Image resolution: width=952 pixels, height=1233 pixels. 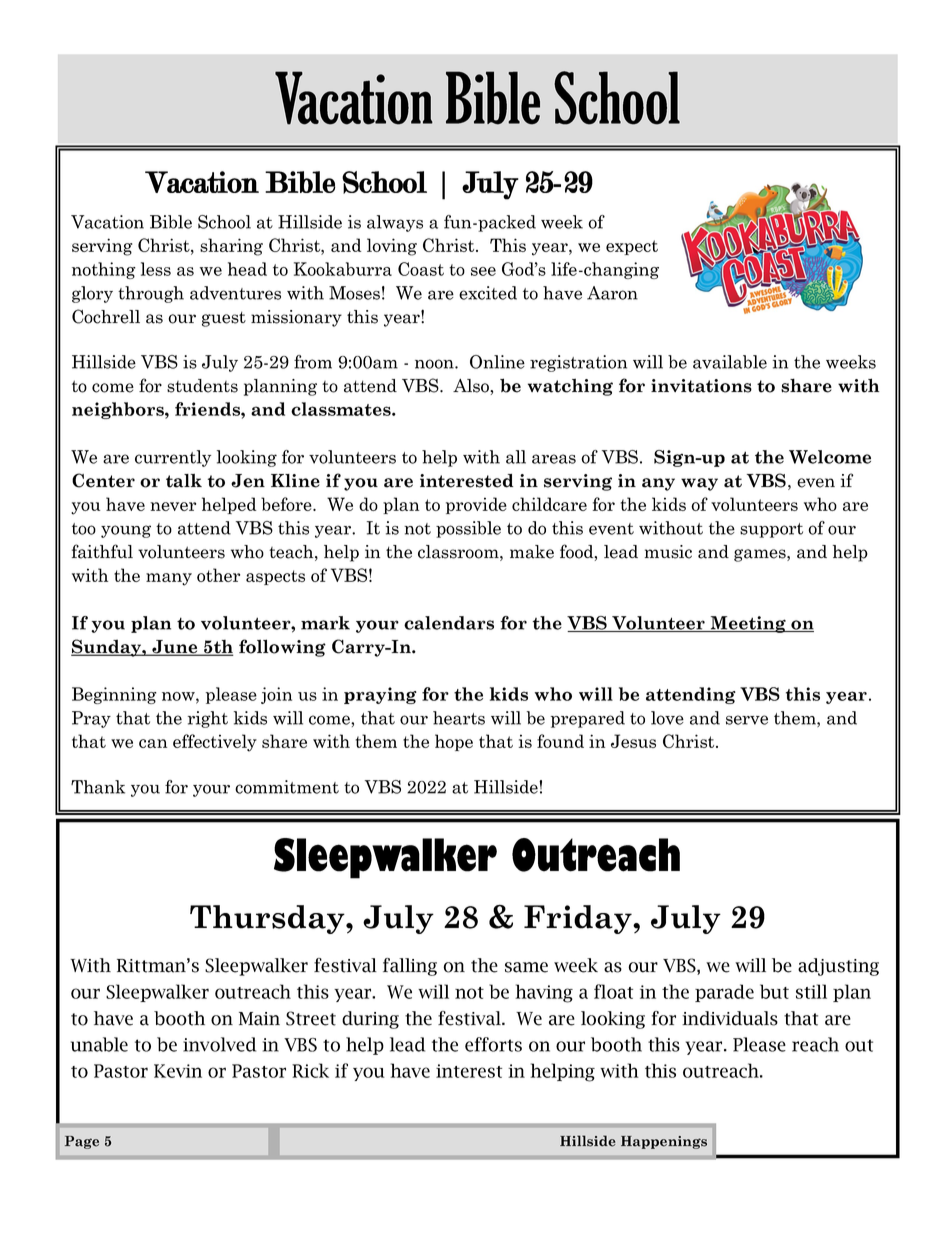 I want to click on see, so click(x=483, y=271).
